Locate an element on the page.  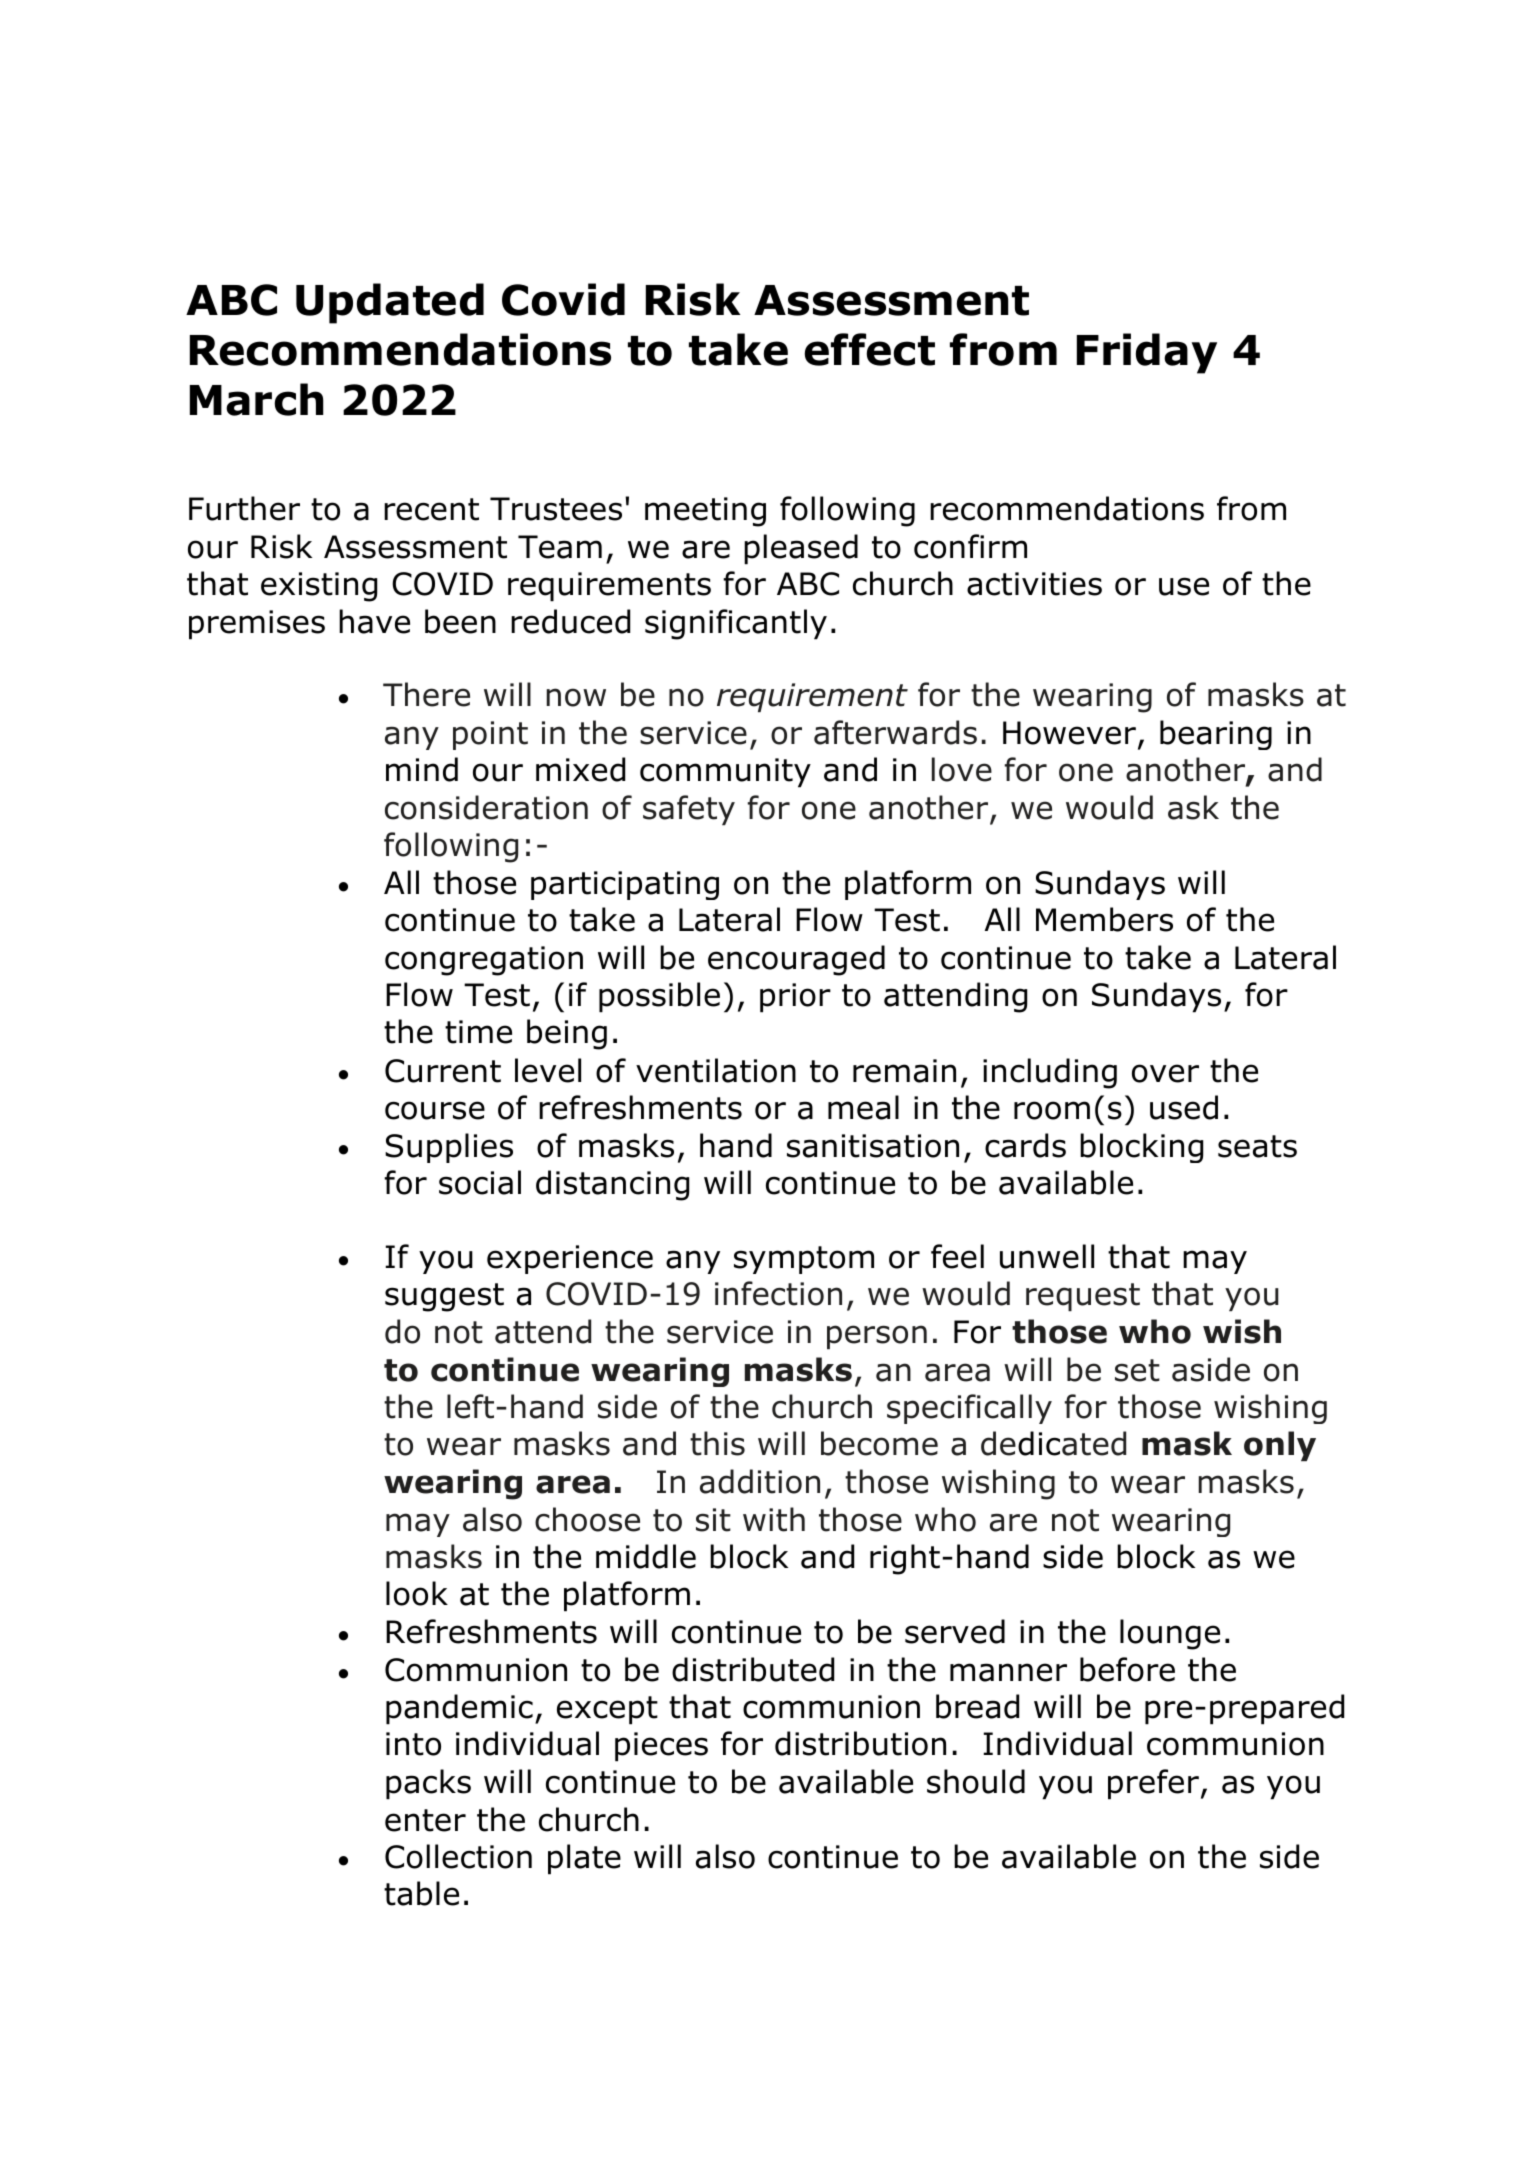
bearing is located at coordinates (1216, 735).
